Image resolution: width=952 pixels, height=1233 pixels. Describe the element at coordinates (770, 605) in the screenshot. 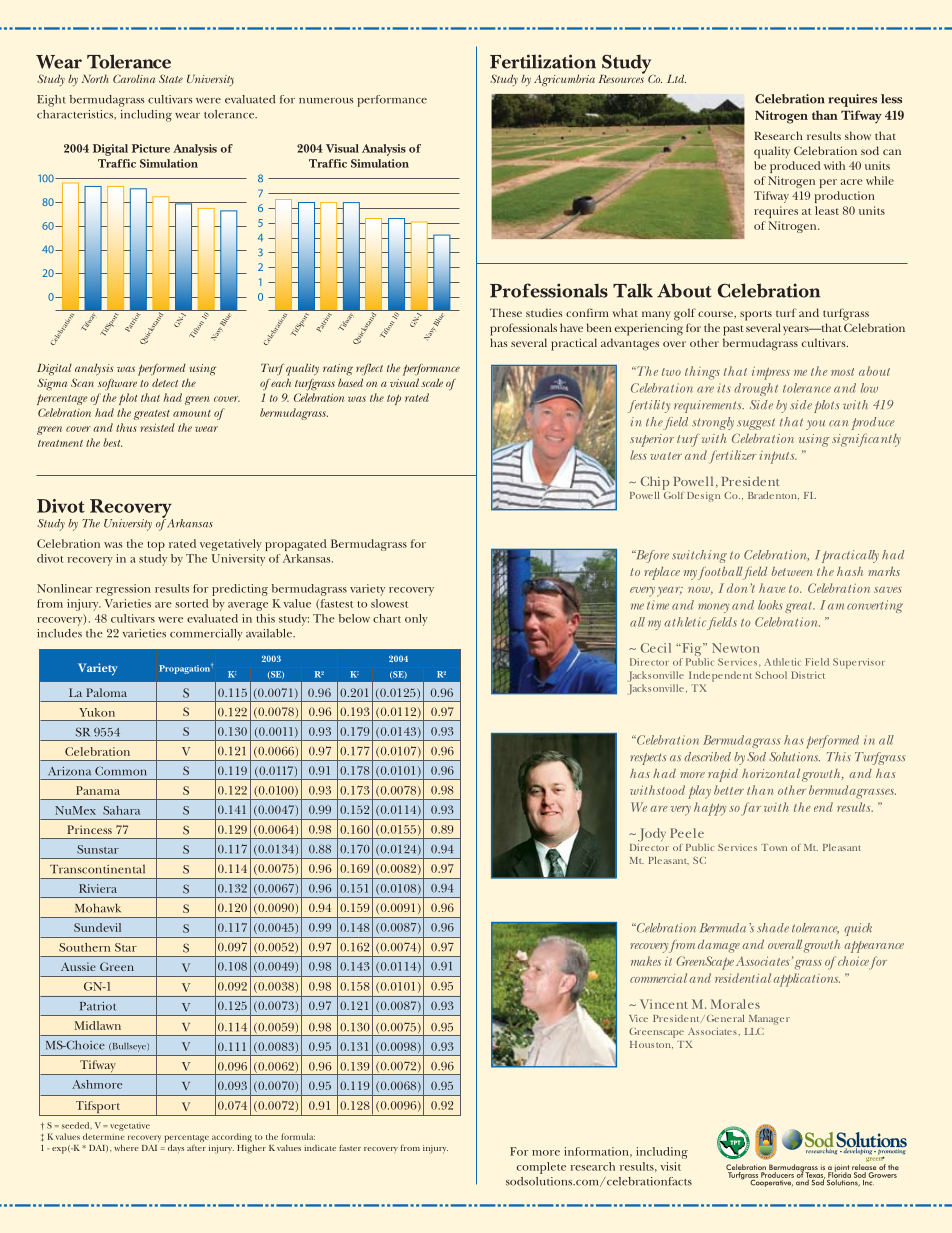

I see `looks` at that location.
